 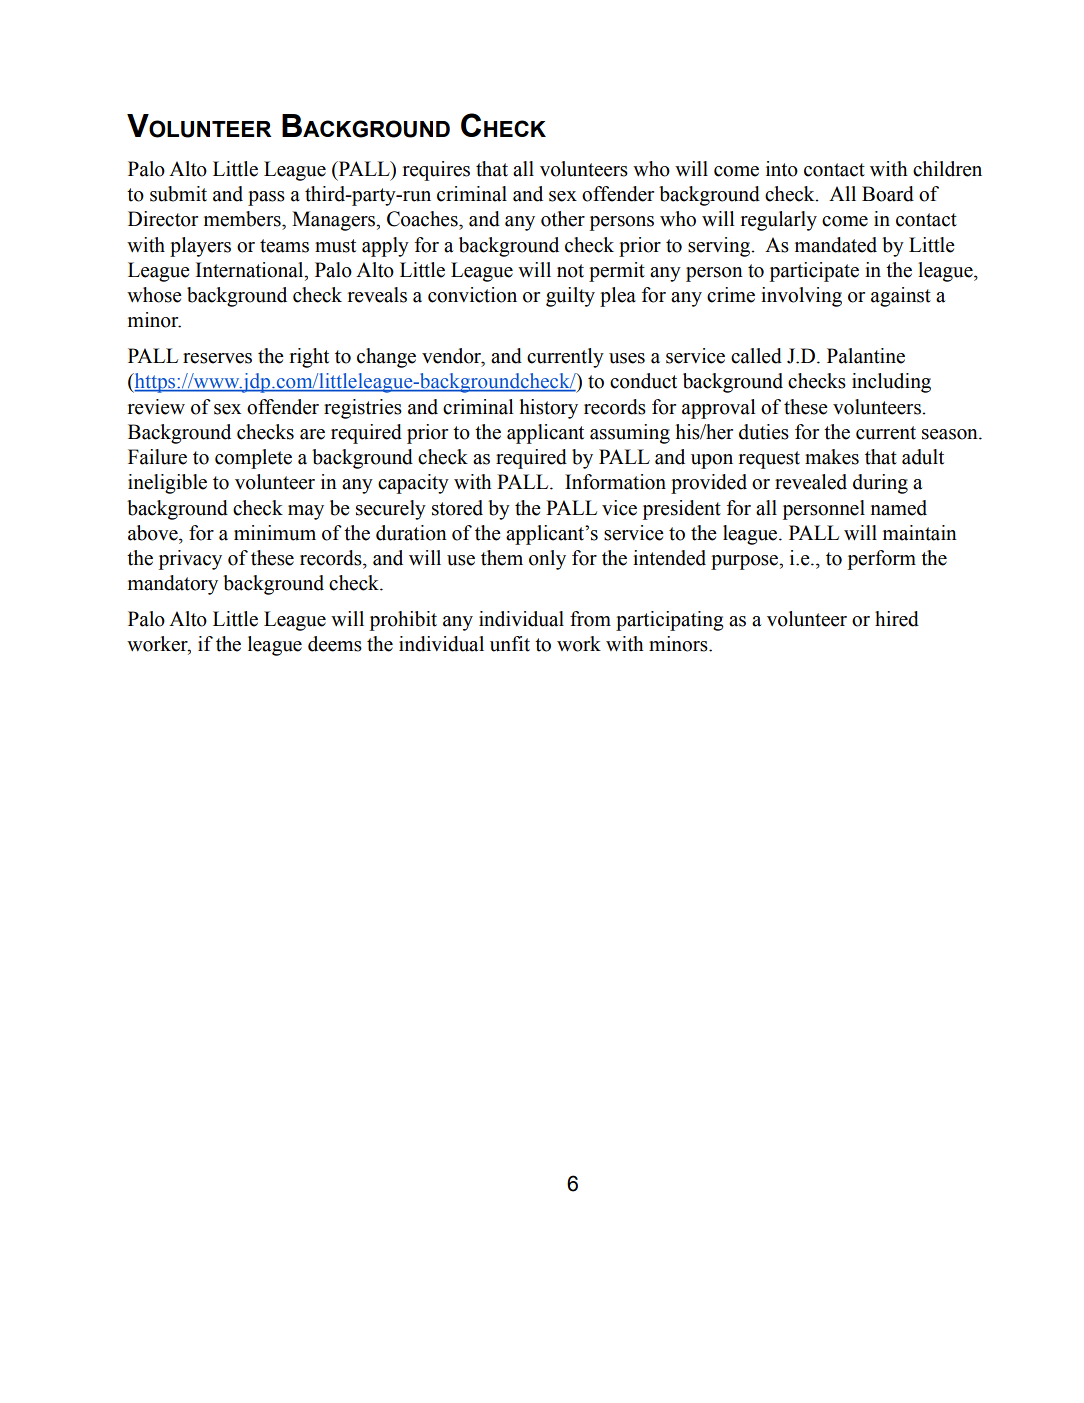 What do you see at coordinates (899, 508) in the screenshot?
I see `named` at bounding box center [899, 508].
